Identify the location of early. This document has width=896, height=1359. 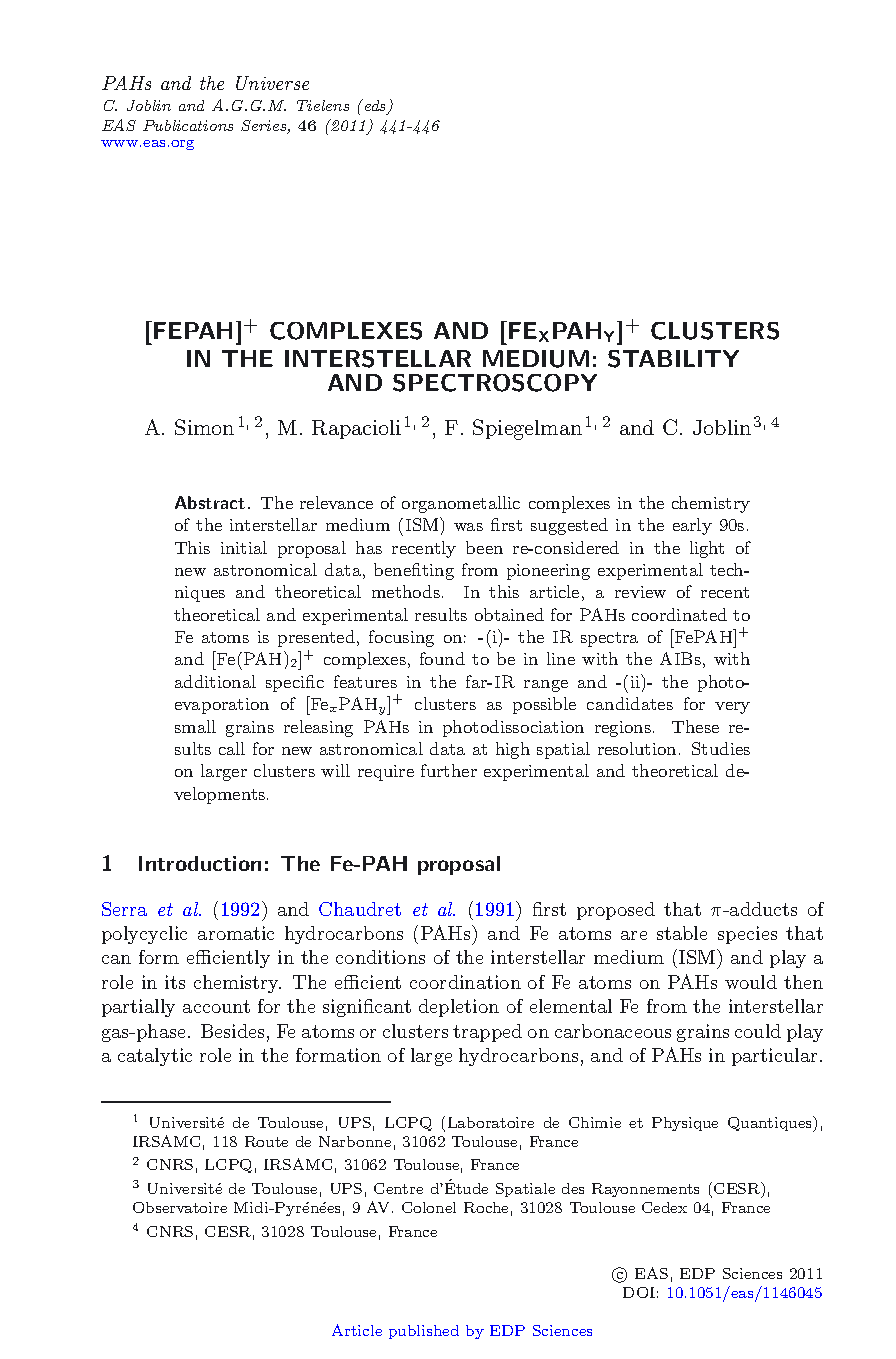
(692, 526).
